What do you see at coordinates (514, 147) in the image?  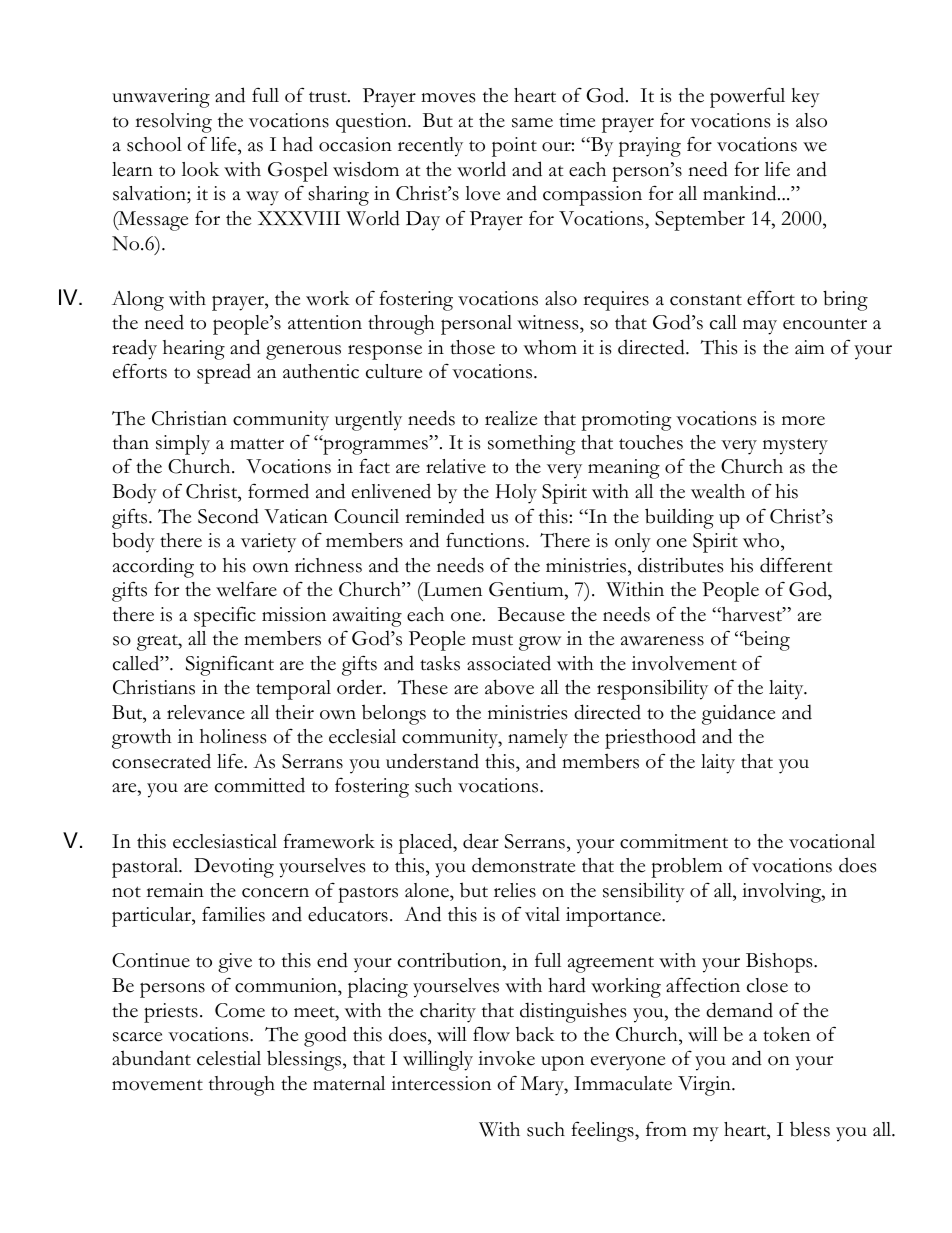 I see `point` at bounding box center [514, 147].
